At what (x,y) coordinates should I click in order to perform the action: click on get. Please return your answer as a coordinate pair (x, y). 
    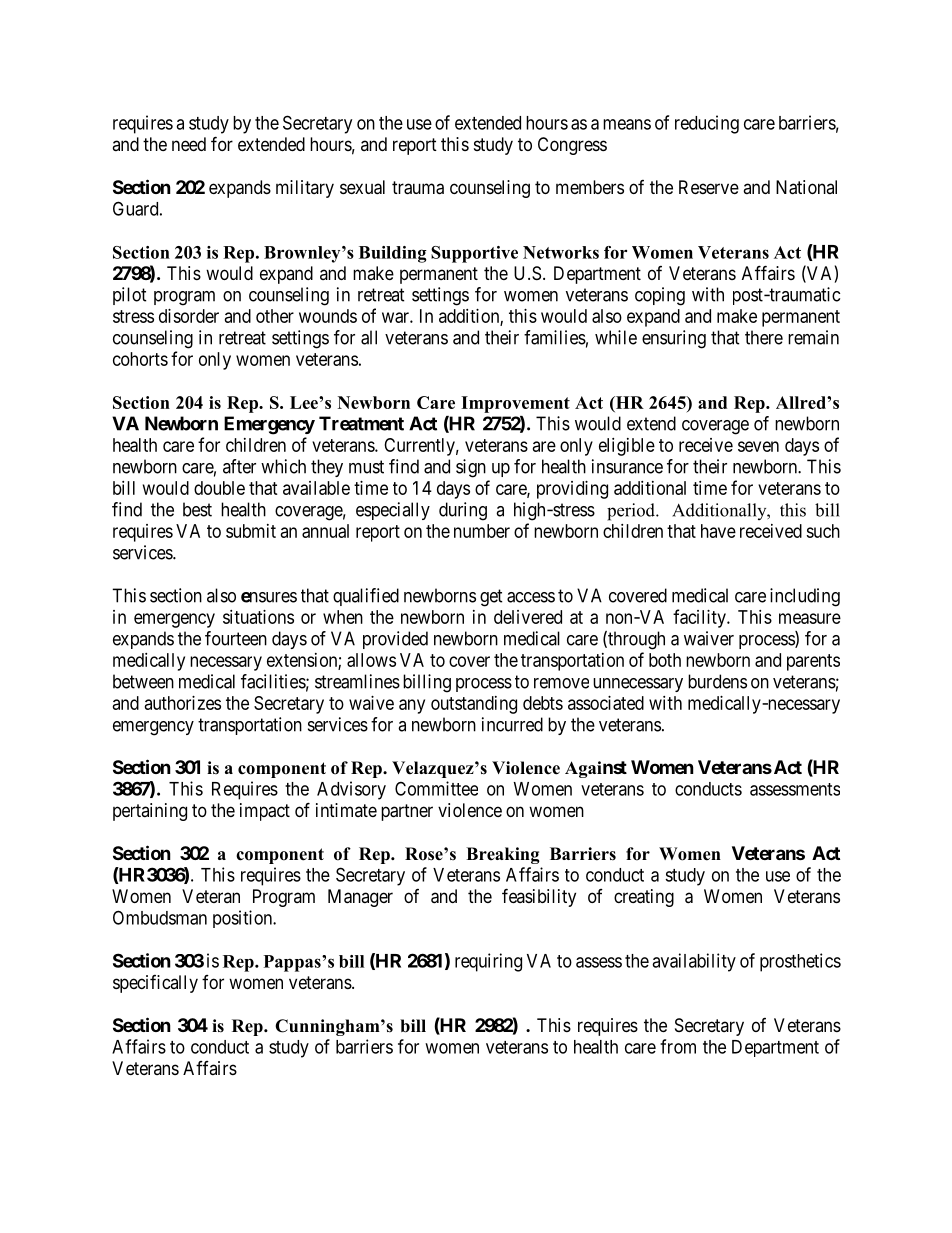
    Looking at the image, I should click on (491, 598).
